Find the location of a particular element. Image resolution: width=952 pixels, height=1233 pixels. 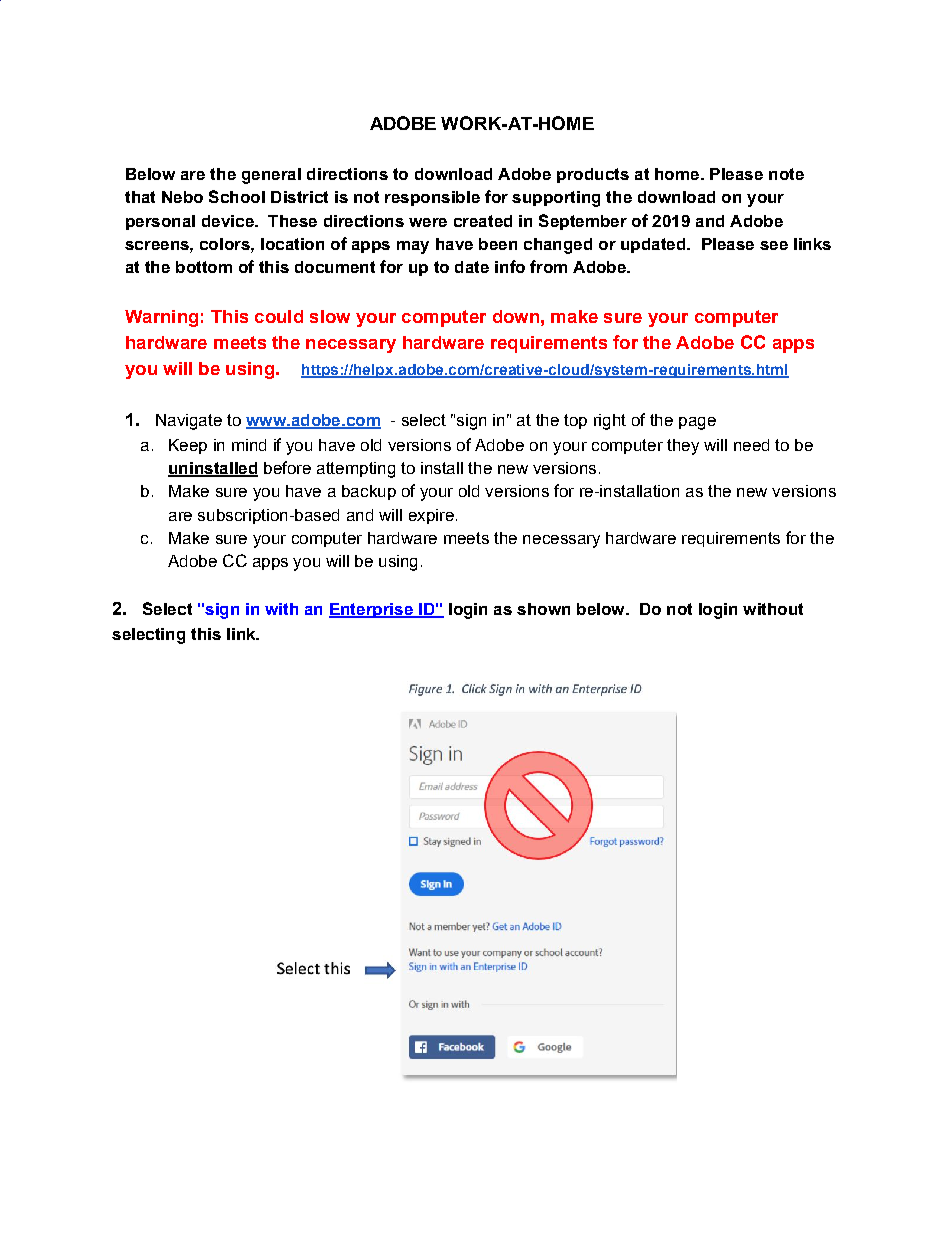

note is located at coordinates (786, 174).
